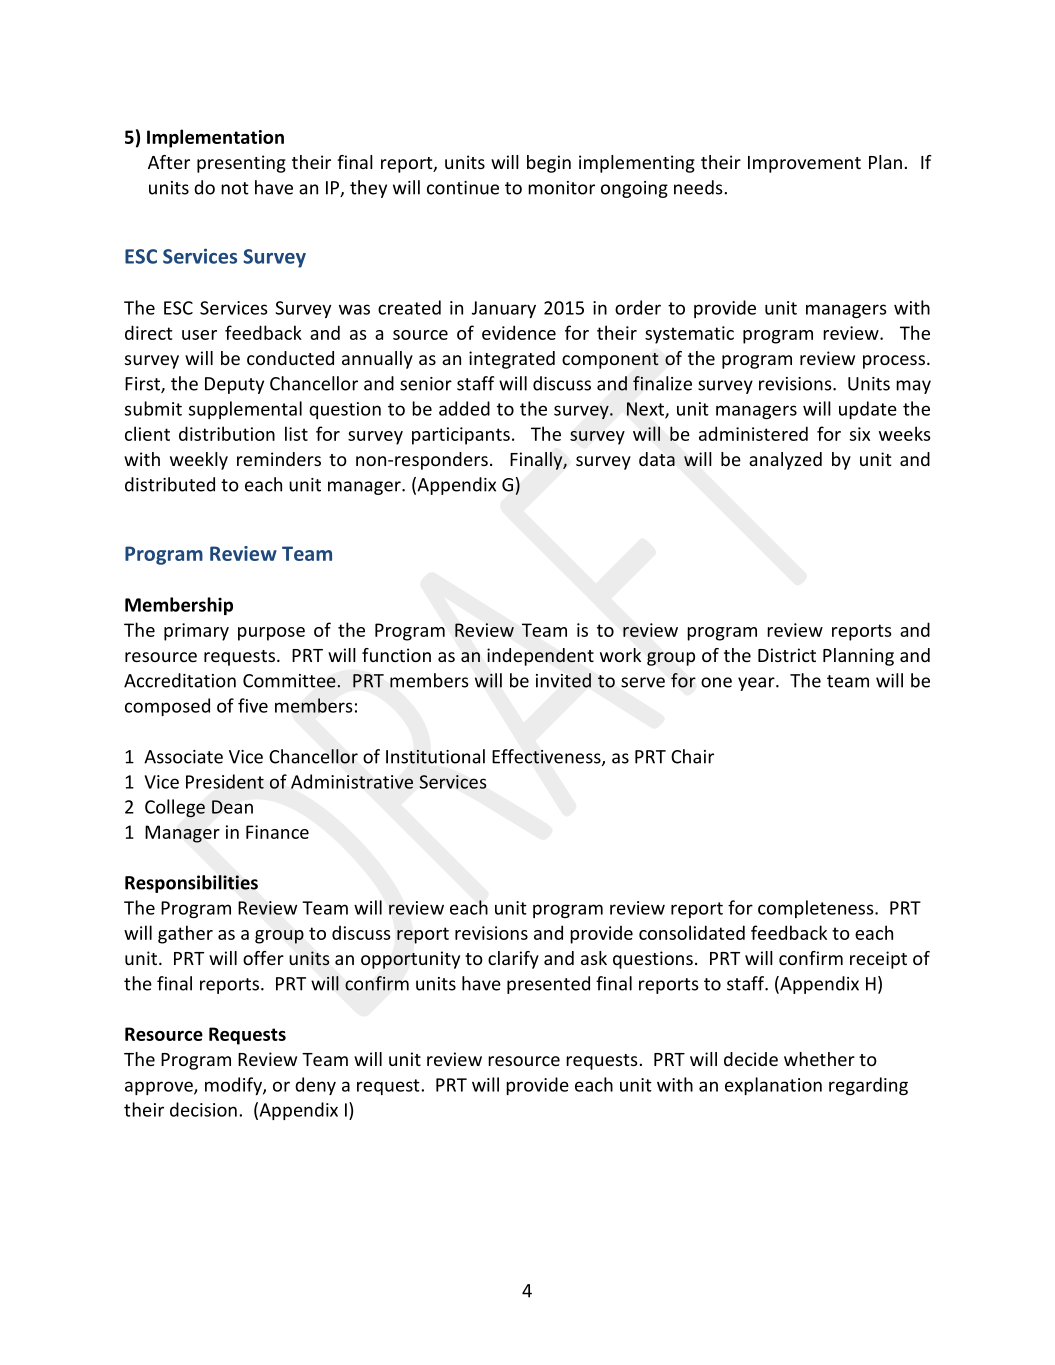 Image resolution: width=1055 pixels, height=1365 pixels. I want to click on independent, so click(540, 657).
